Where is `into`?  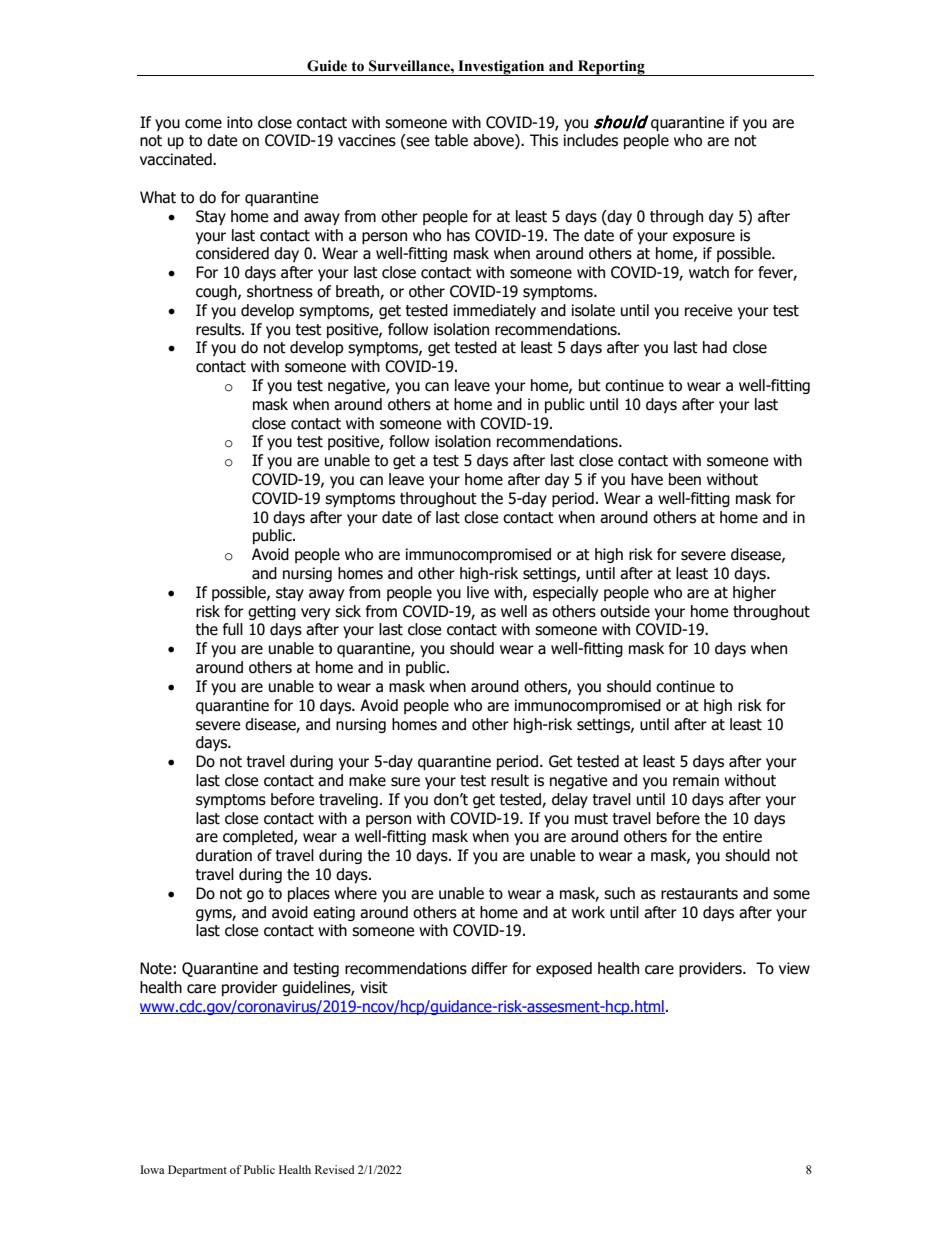 into is located at coordinates (240, 122).
